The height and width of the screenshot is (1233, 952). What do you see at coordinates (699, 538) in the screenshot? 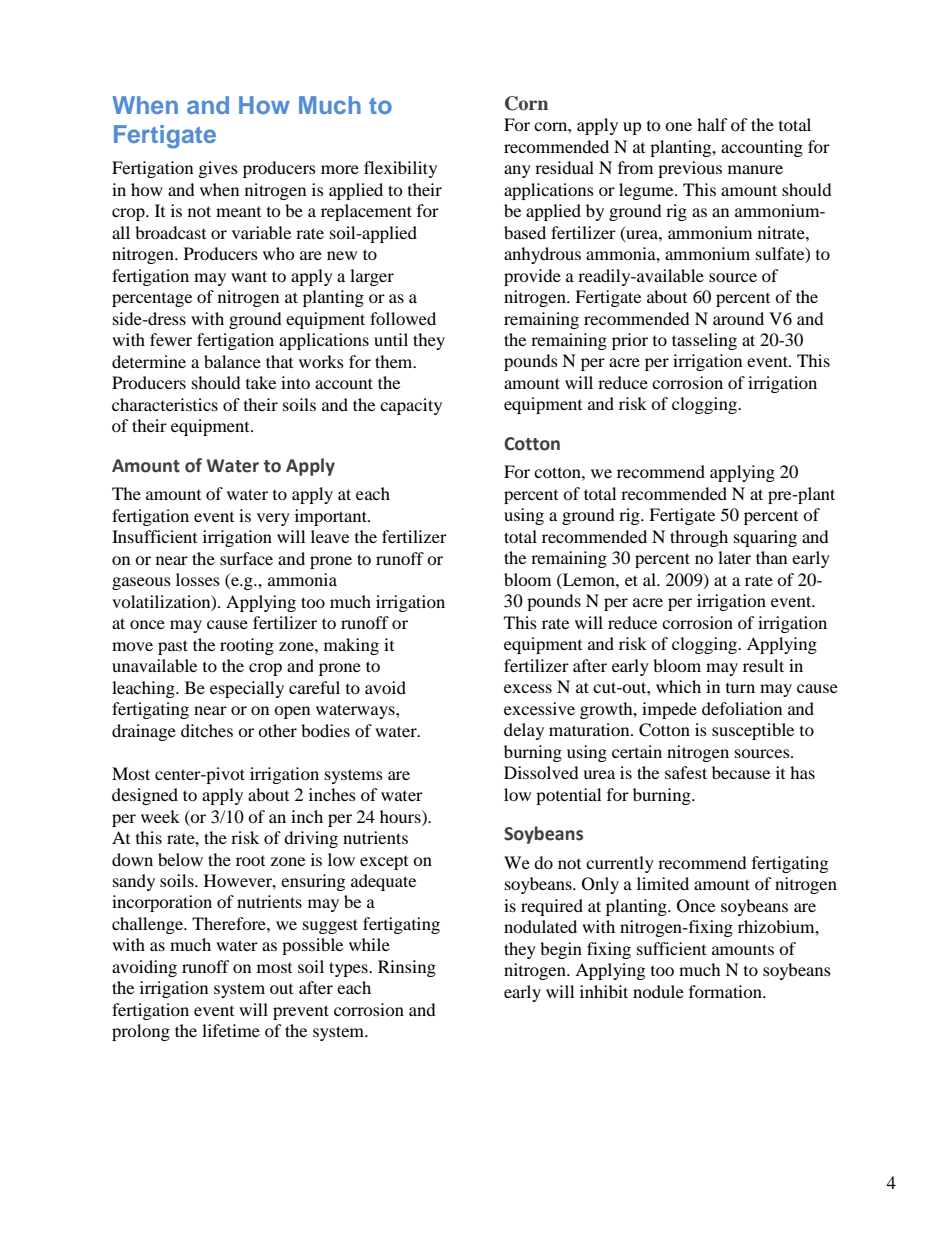
I see `through` at bounding box center [699, 538].
